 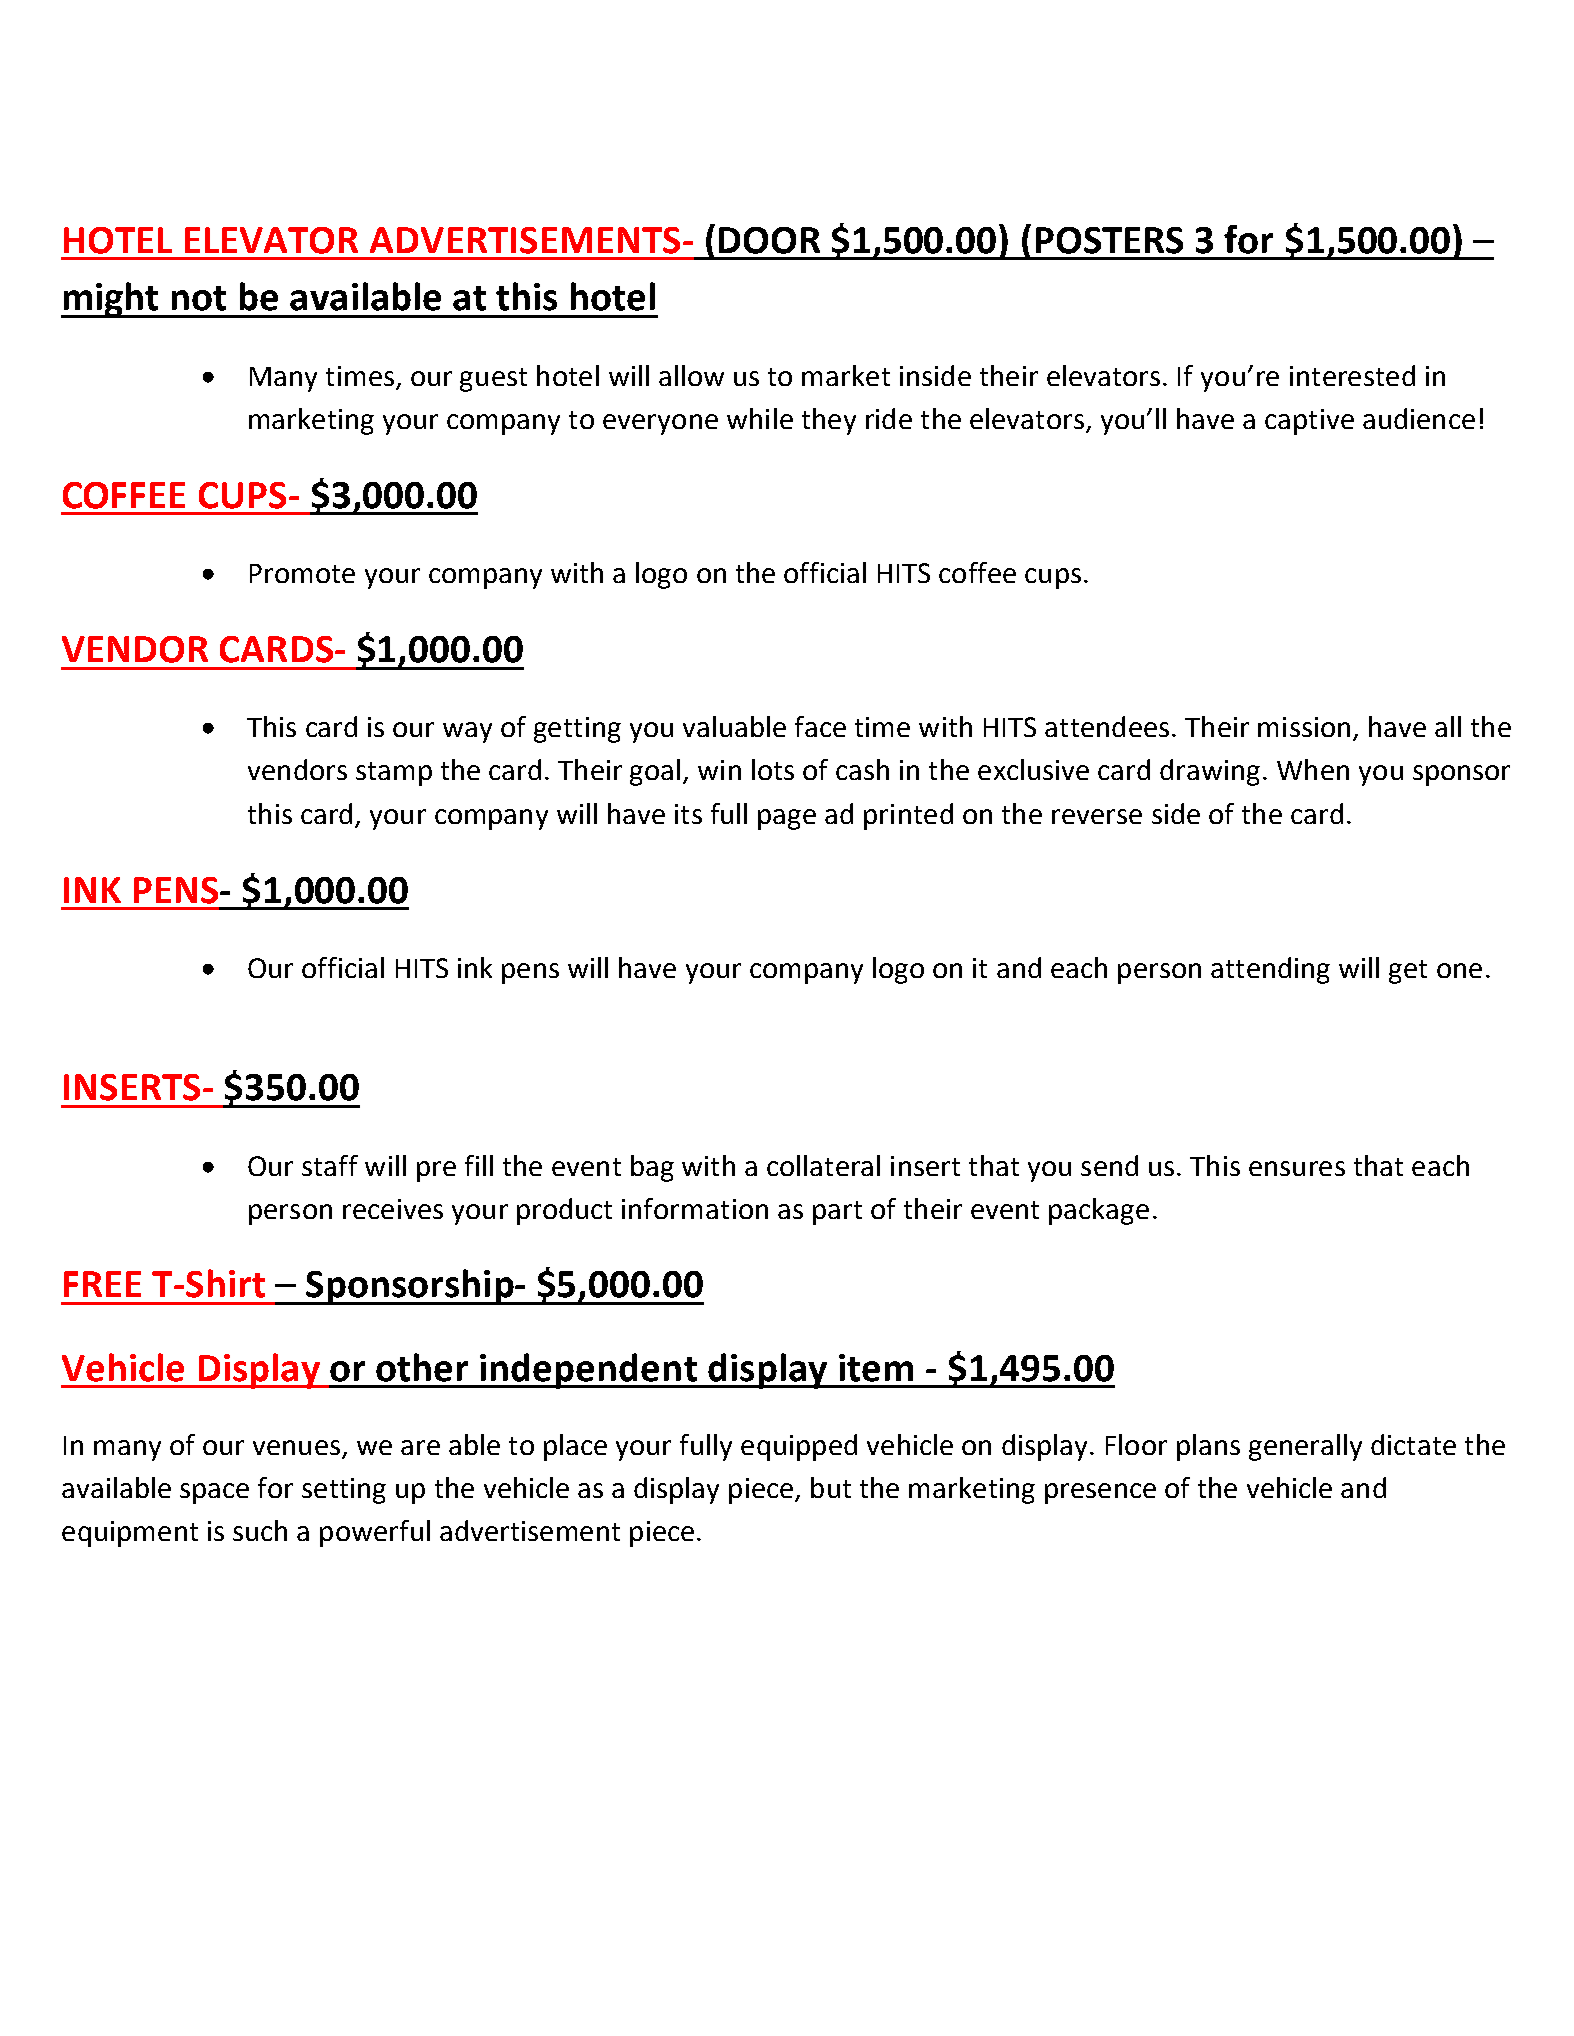 What do you see at coordinates (691, 375) in the document?
I see `allow` at bounding box center [691, 375].
